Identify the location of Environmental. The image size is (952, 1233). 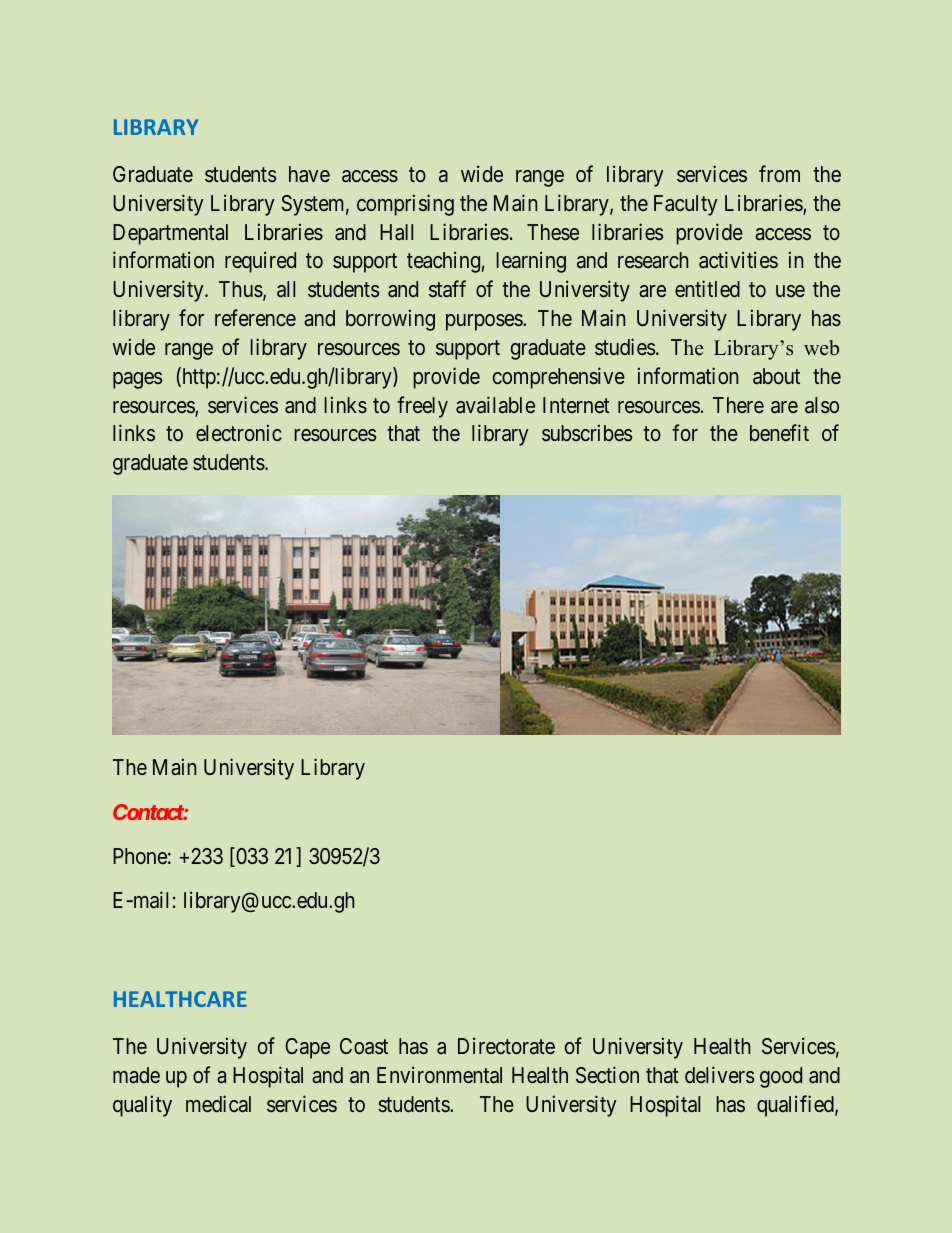
(439, 1075).
